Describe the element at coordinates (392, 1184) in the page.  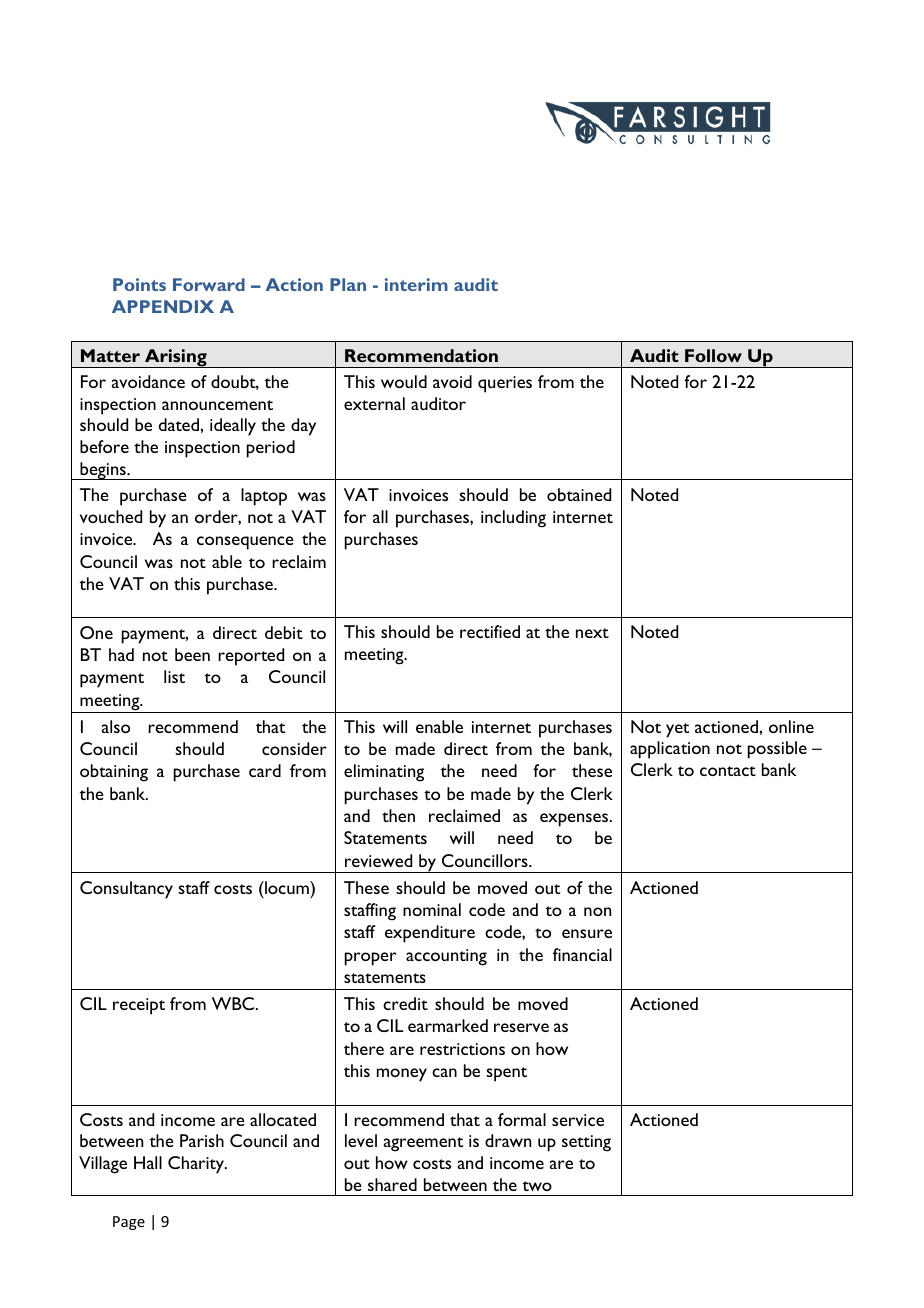
I see `shared` at that location.
